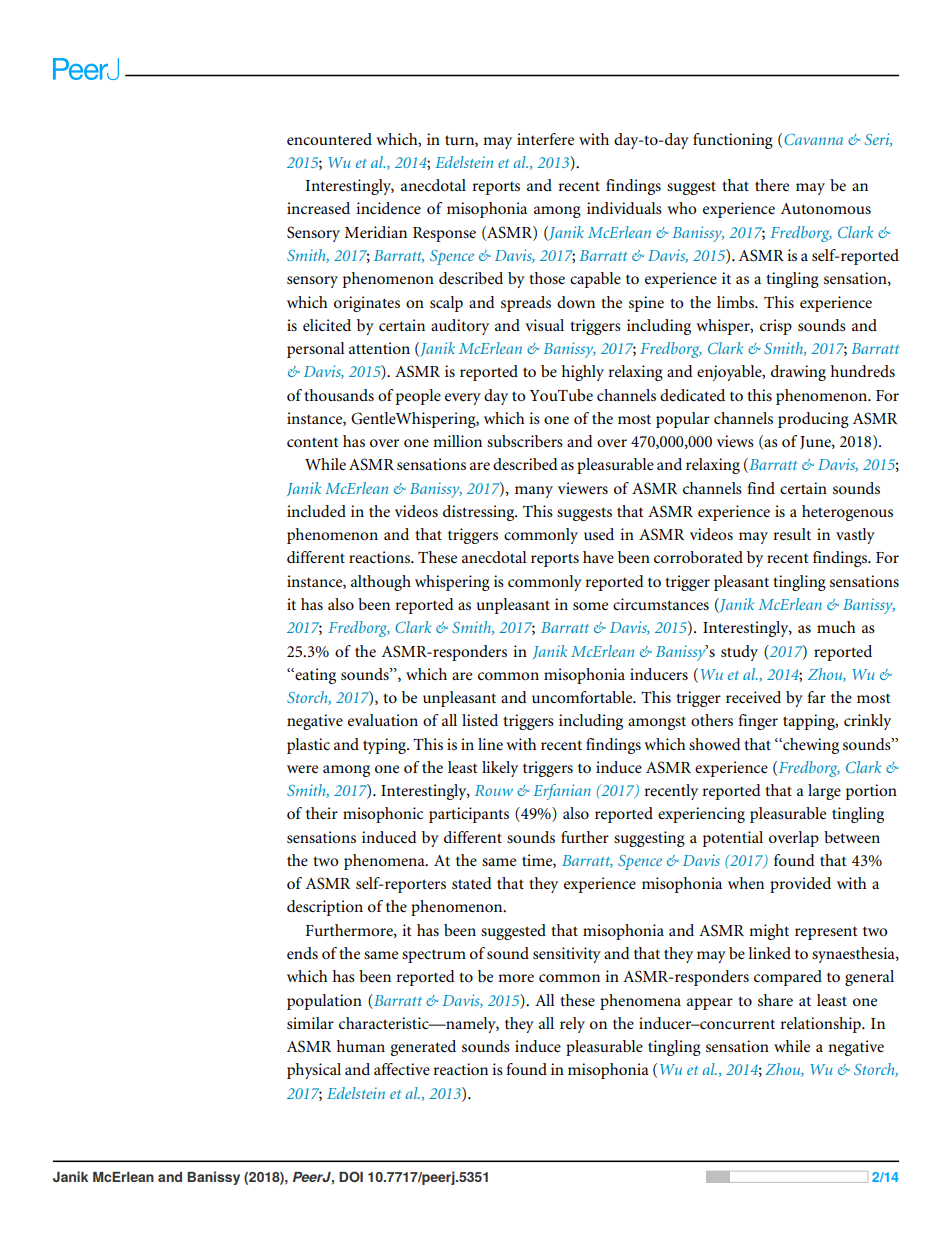 Image resolution: width=952 pixels, height=1233 pixels. What do you see at coordinates (314, 676) in the page?
I see `eating` at bounding box center [314, 676].
